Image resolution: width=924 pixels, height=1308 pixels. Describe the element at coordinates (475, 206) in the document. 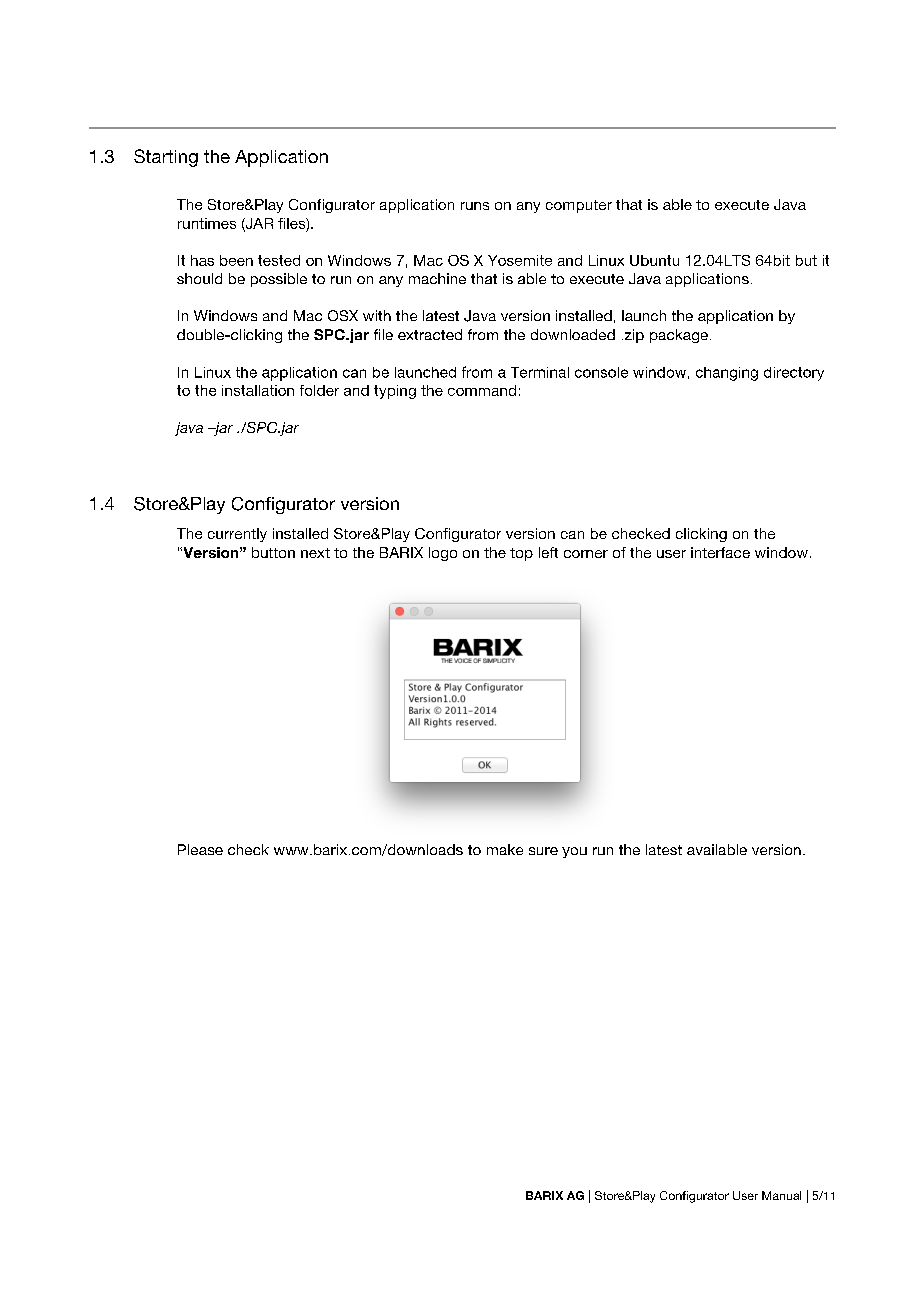

I see `runs` at that location.
